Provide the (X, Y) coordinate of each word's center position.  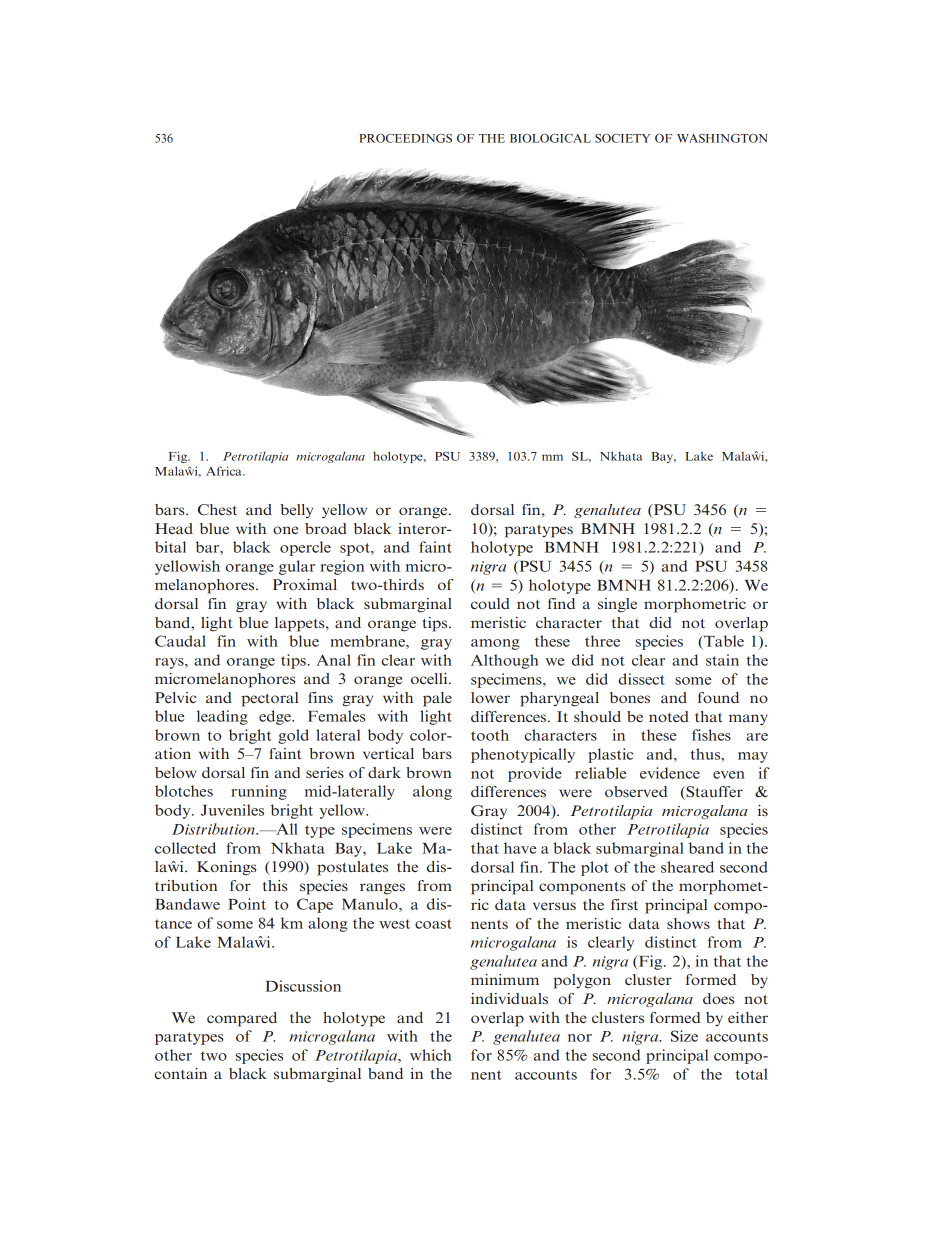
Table (723, 641)
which (431, 1055)
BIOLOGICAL (550, 138)
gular (297, 567)
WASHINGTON (722, 138)
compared (242, 1019)
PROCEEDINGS (405, 138)
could (490, 603)
